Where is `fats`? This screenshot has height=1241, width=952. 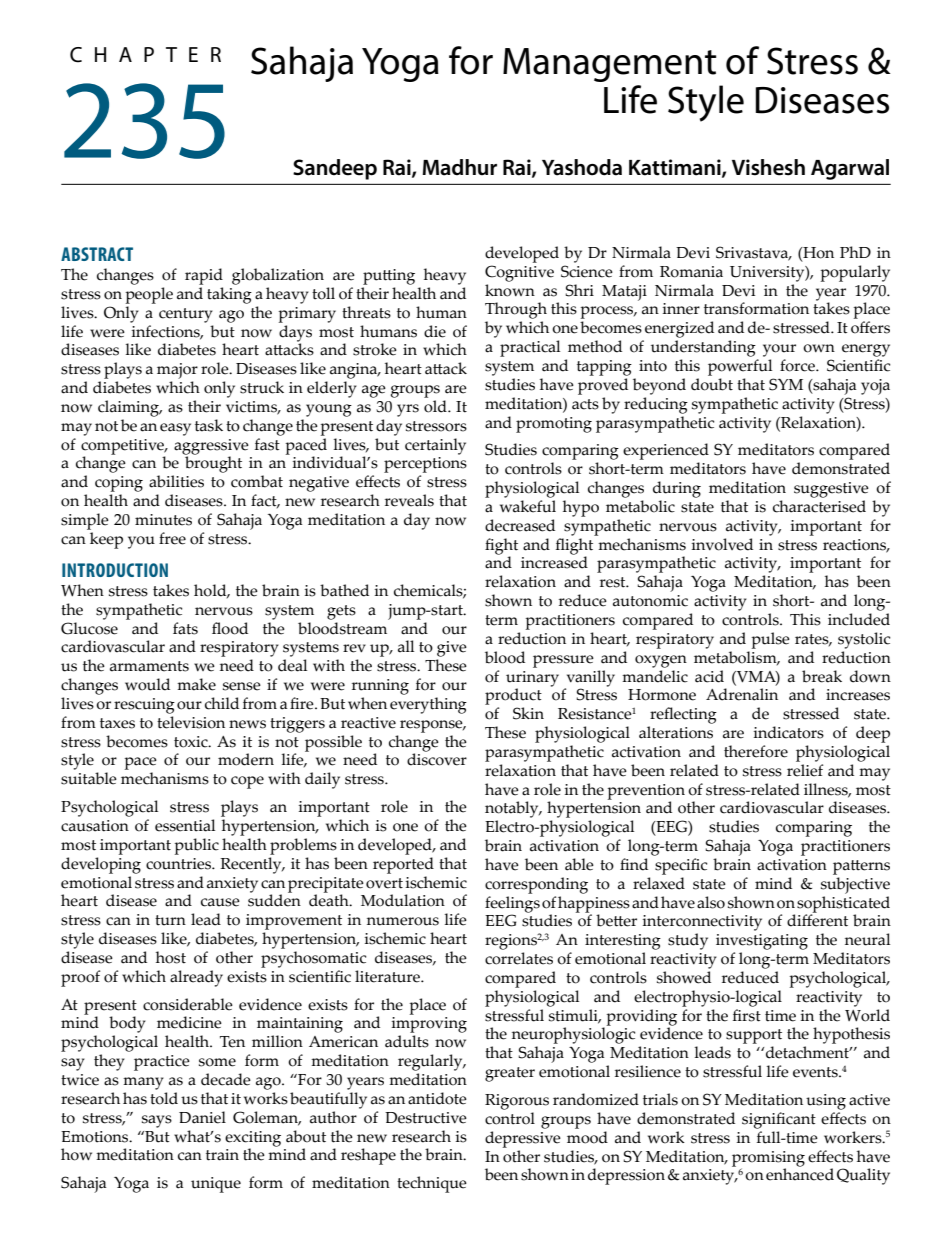
fats is located at coordinates (185, 628).
